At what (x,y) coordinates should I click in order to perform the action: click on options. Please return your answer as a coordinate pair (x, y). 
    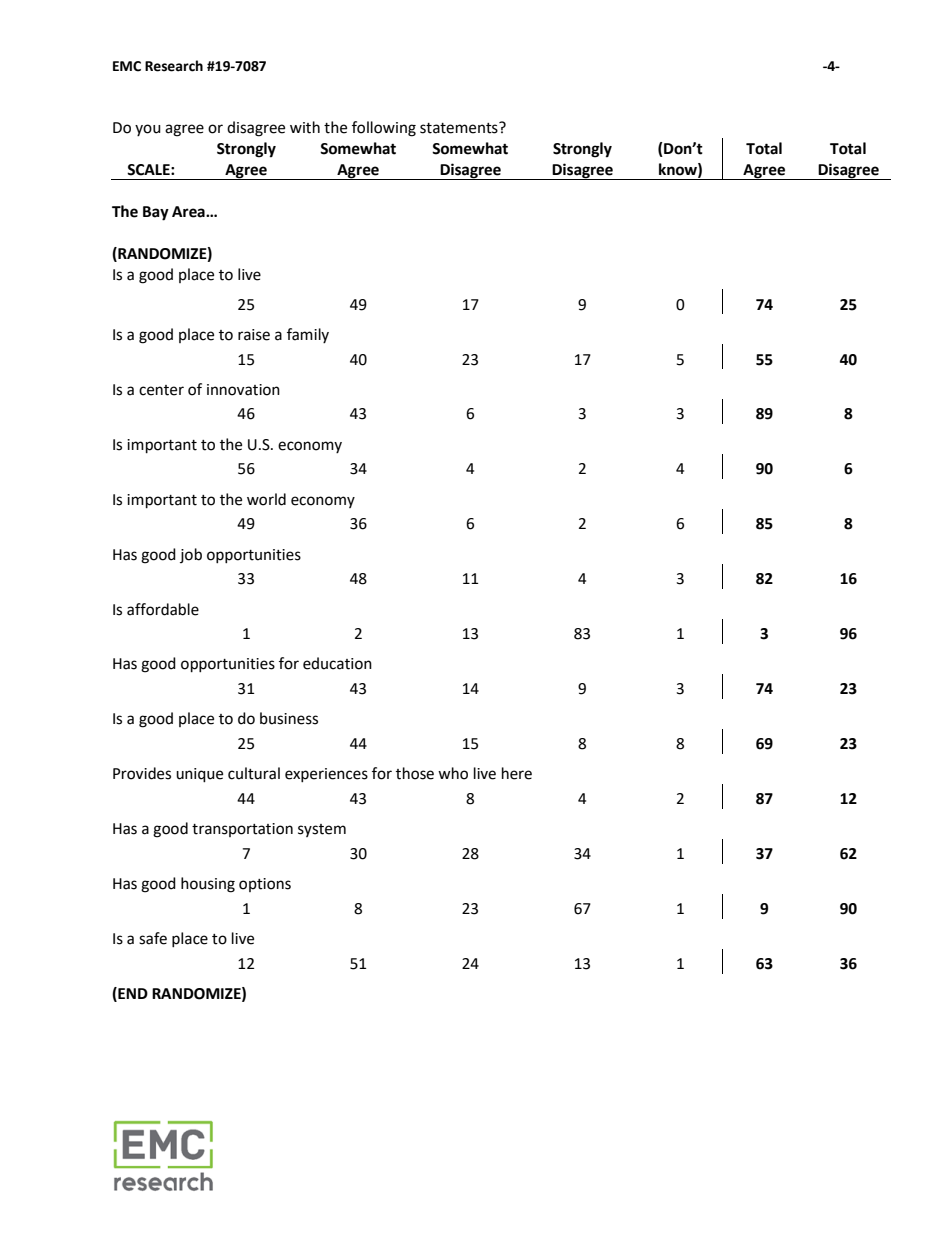
    Looking at the image, I should click on (265, 885).
